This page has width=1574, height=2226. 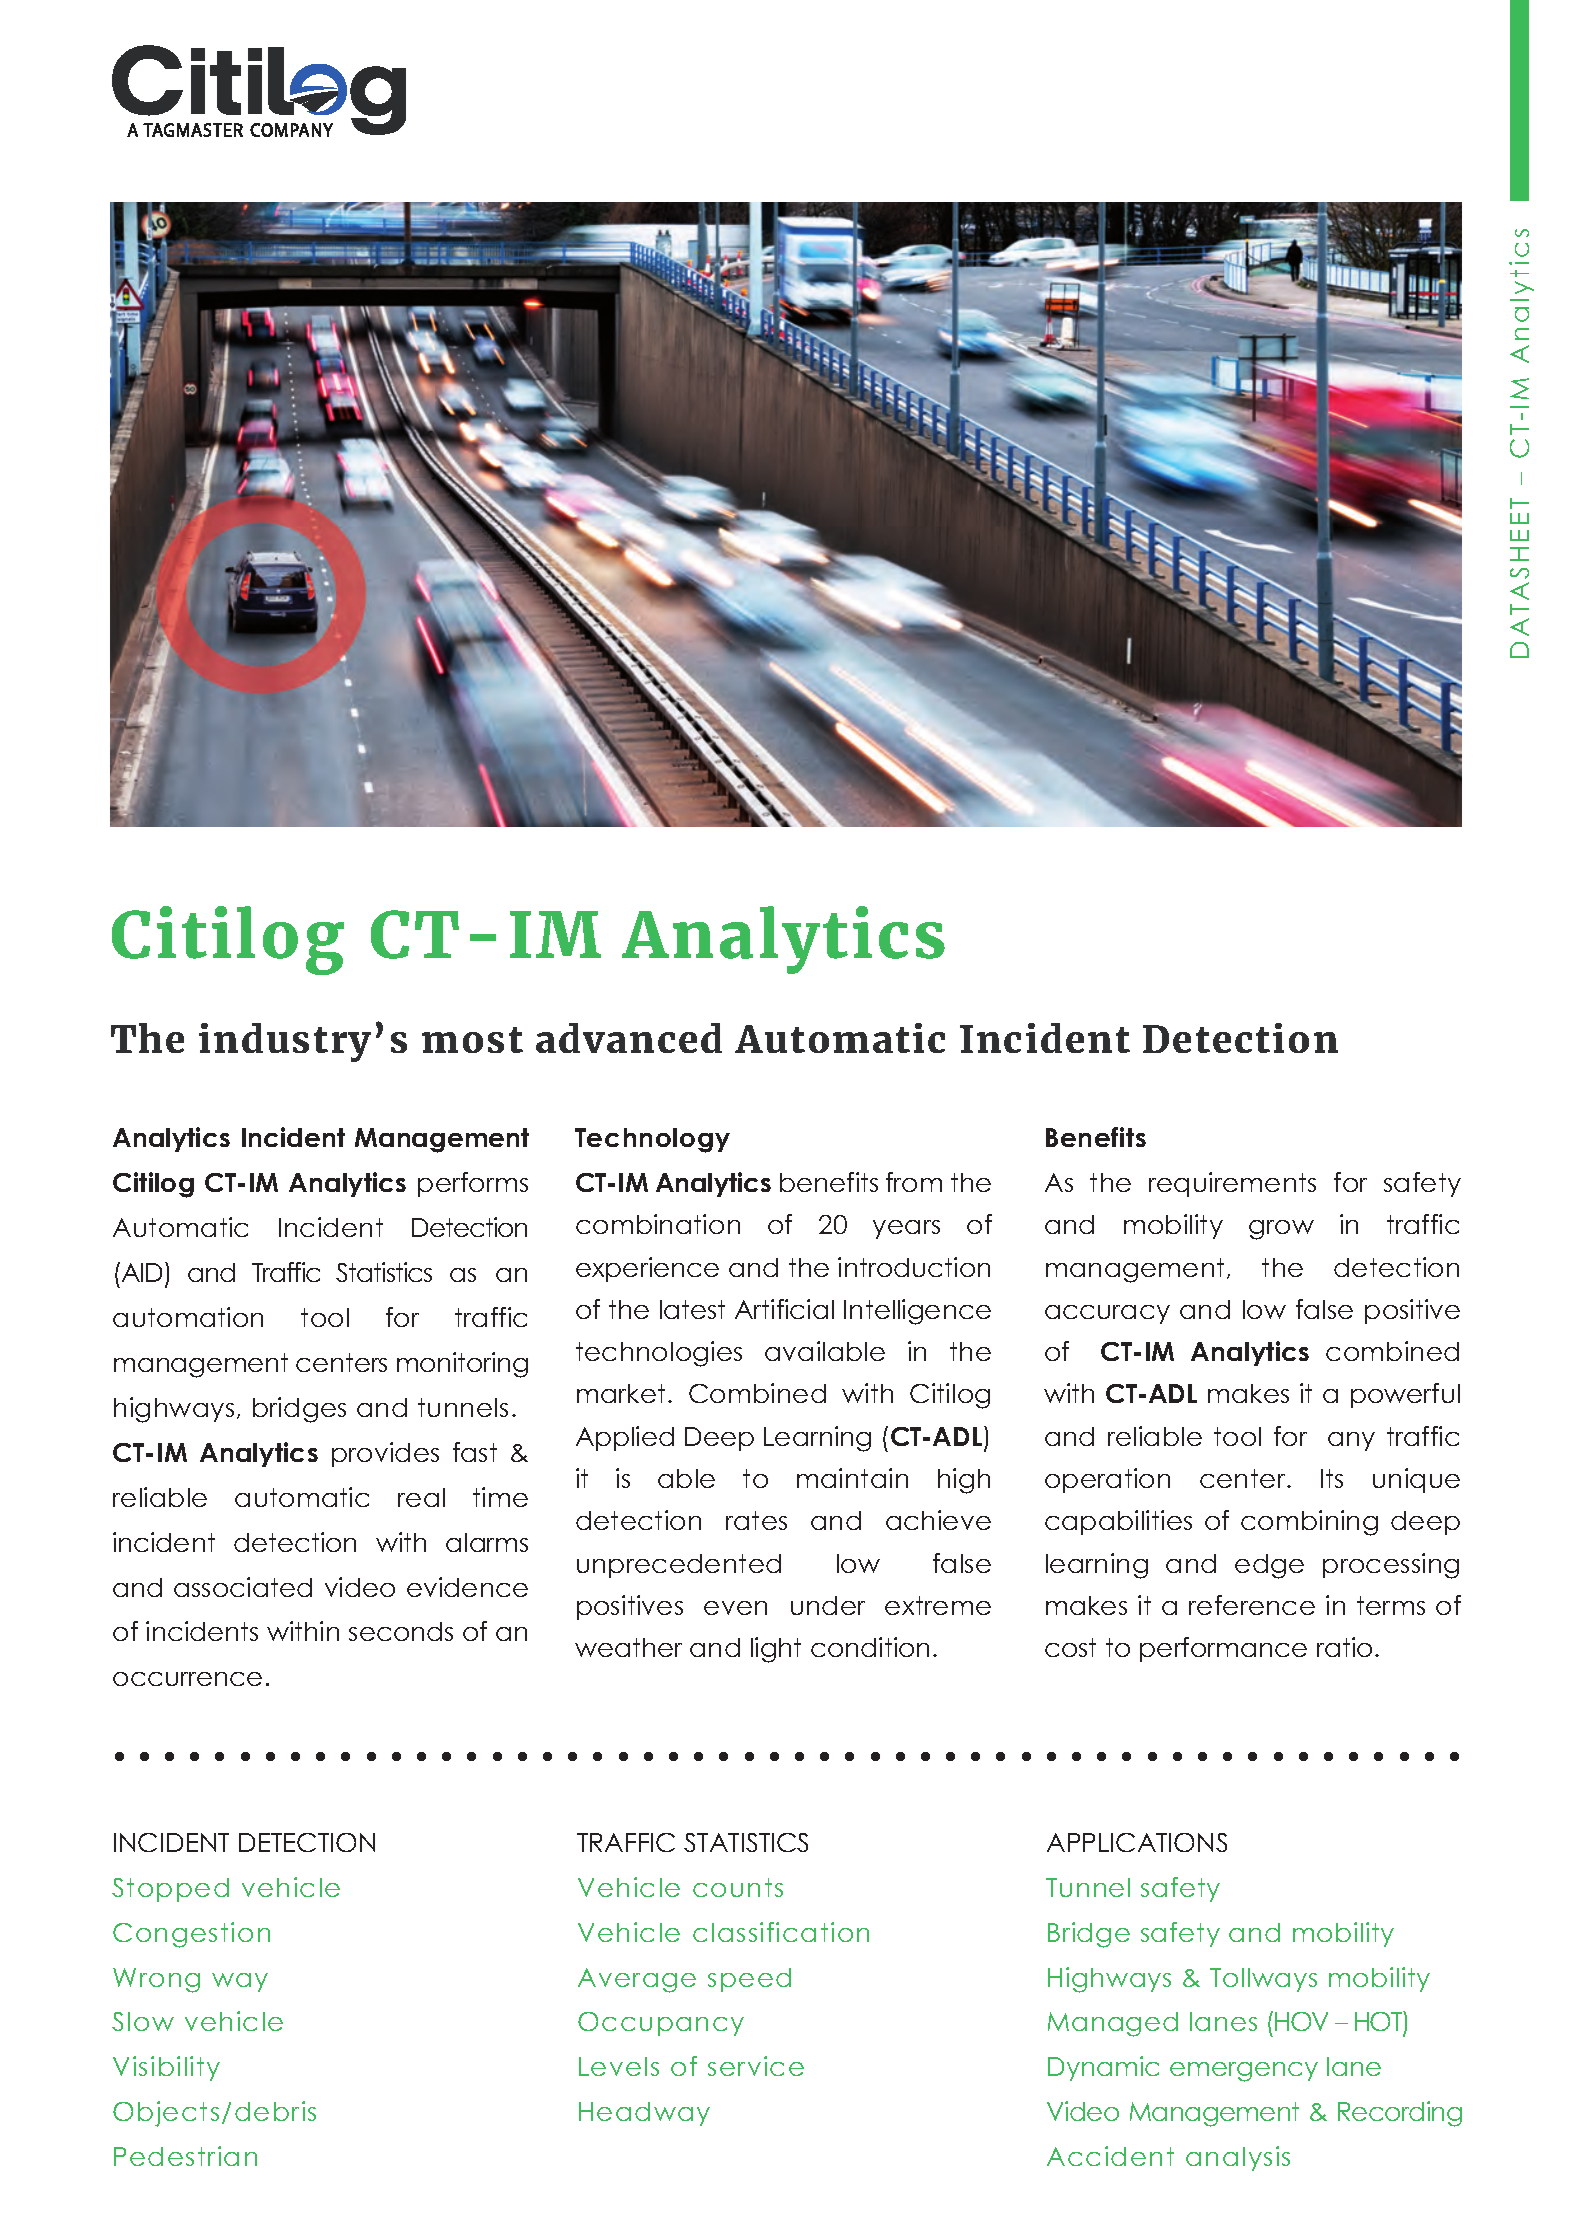 What do you see at coordinates (756, 2066) in the page?
I see `service` at bounding box center [756, 2066].
